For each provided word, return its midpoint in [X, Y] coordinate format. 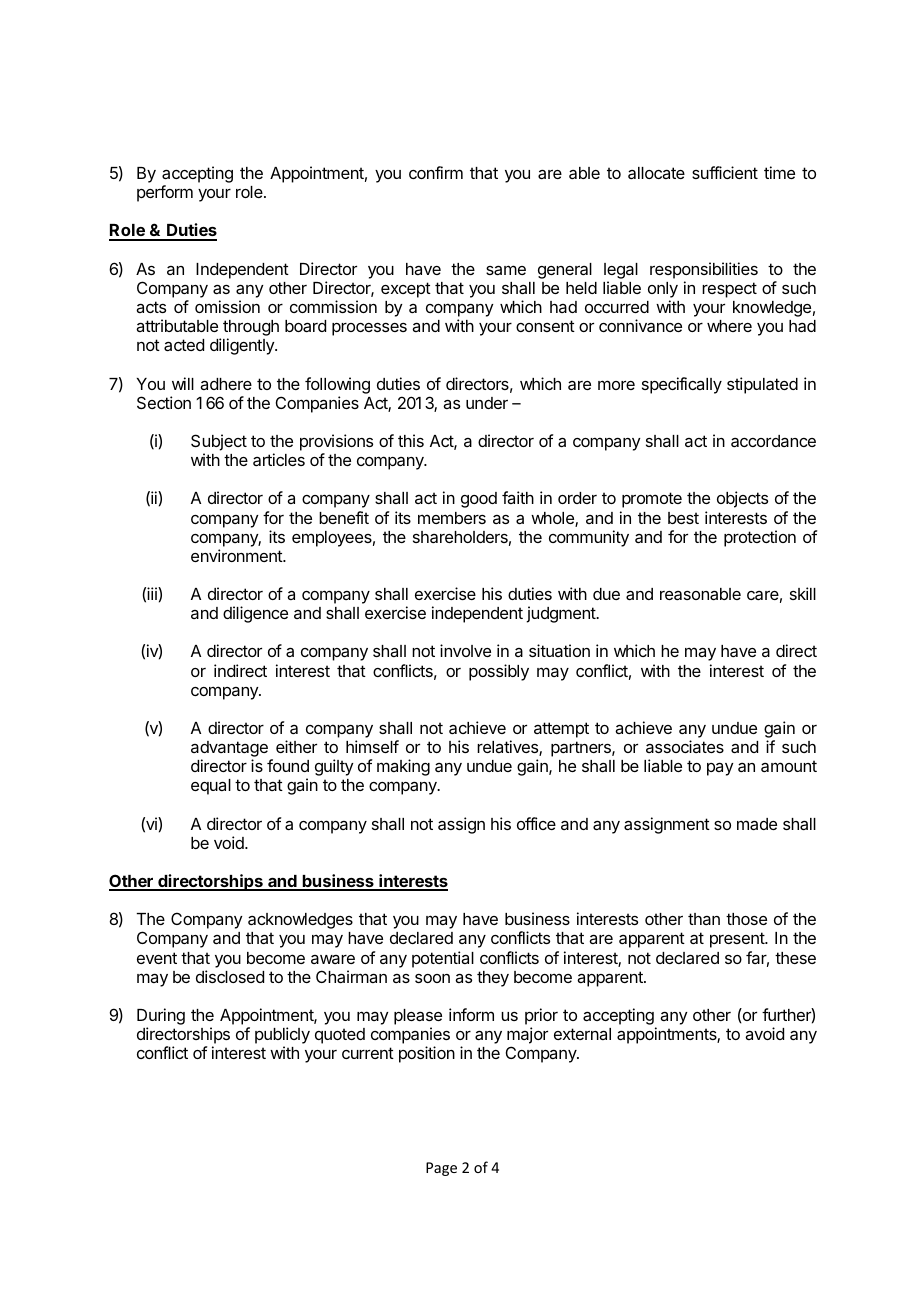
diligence [255, 614]
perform [165, 193]
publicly [282, 1035]
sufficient [725, 172]
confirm [436, 172]
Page [441, 1169]
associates [685, 746]
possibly [499, 672]
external [582, 1034]
